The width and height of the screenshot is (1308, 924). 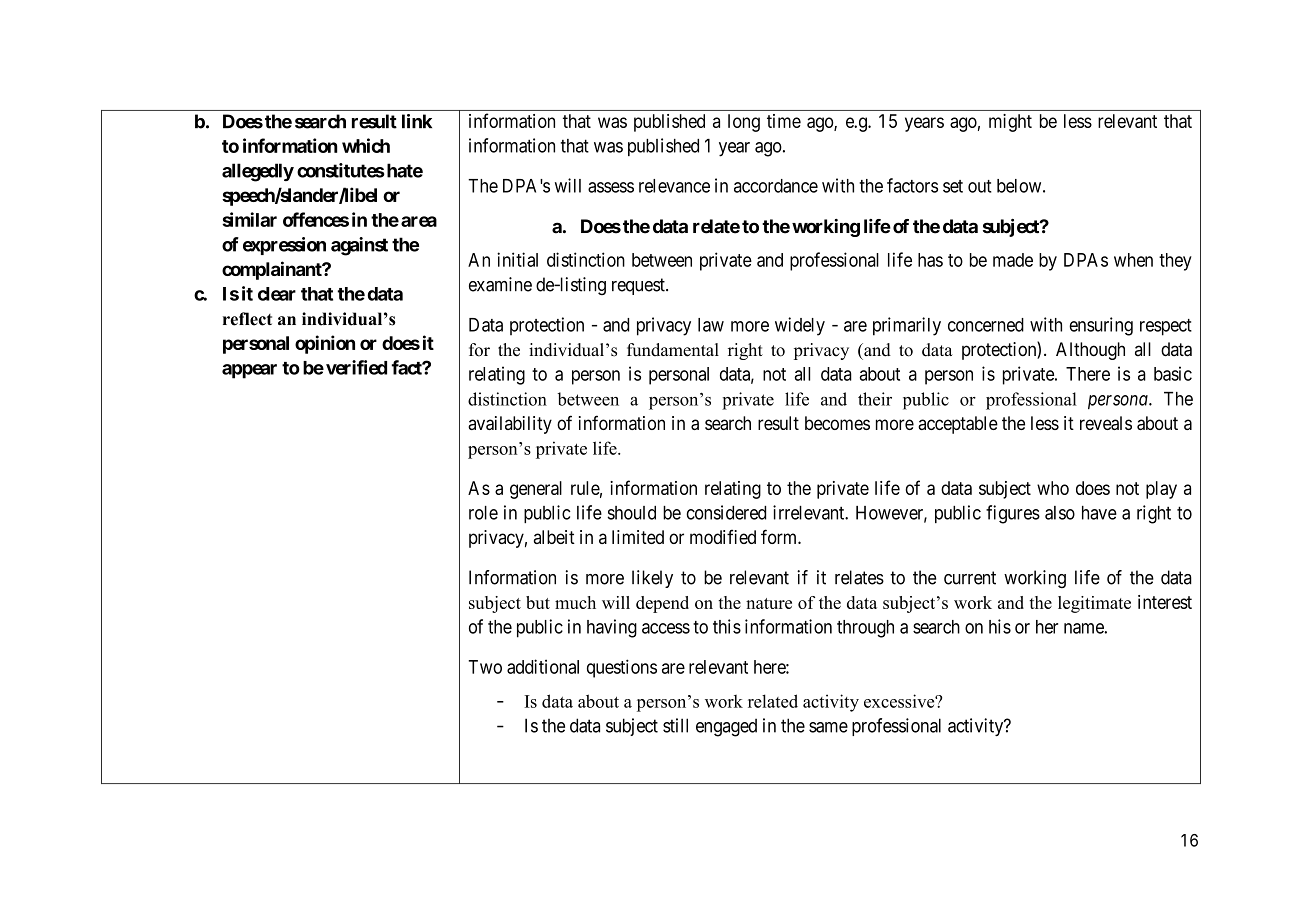 I want to click on reveals, so click(x=1106, y=423).
